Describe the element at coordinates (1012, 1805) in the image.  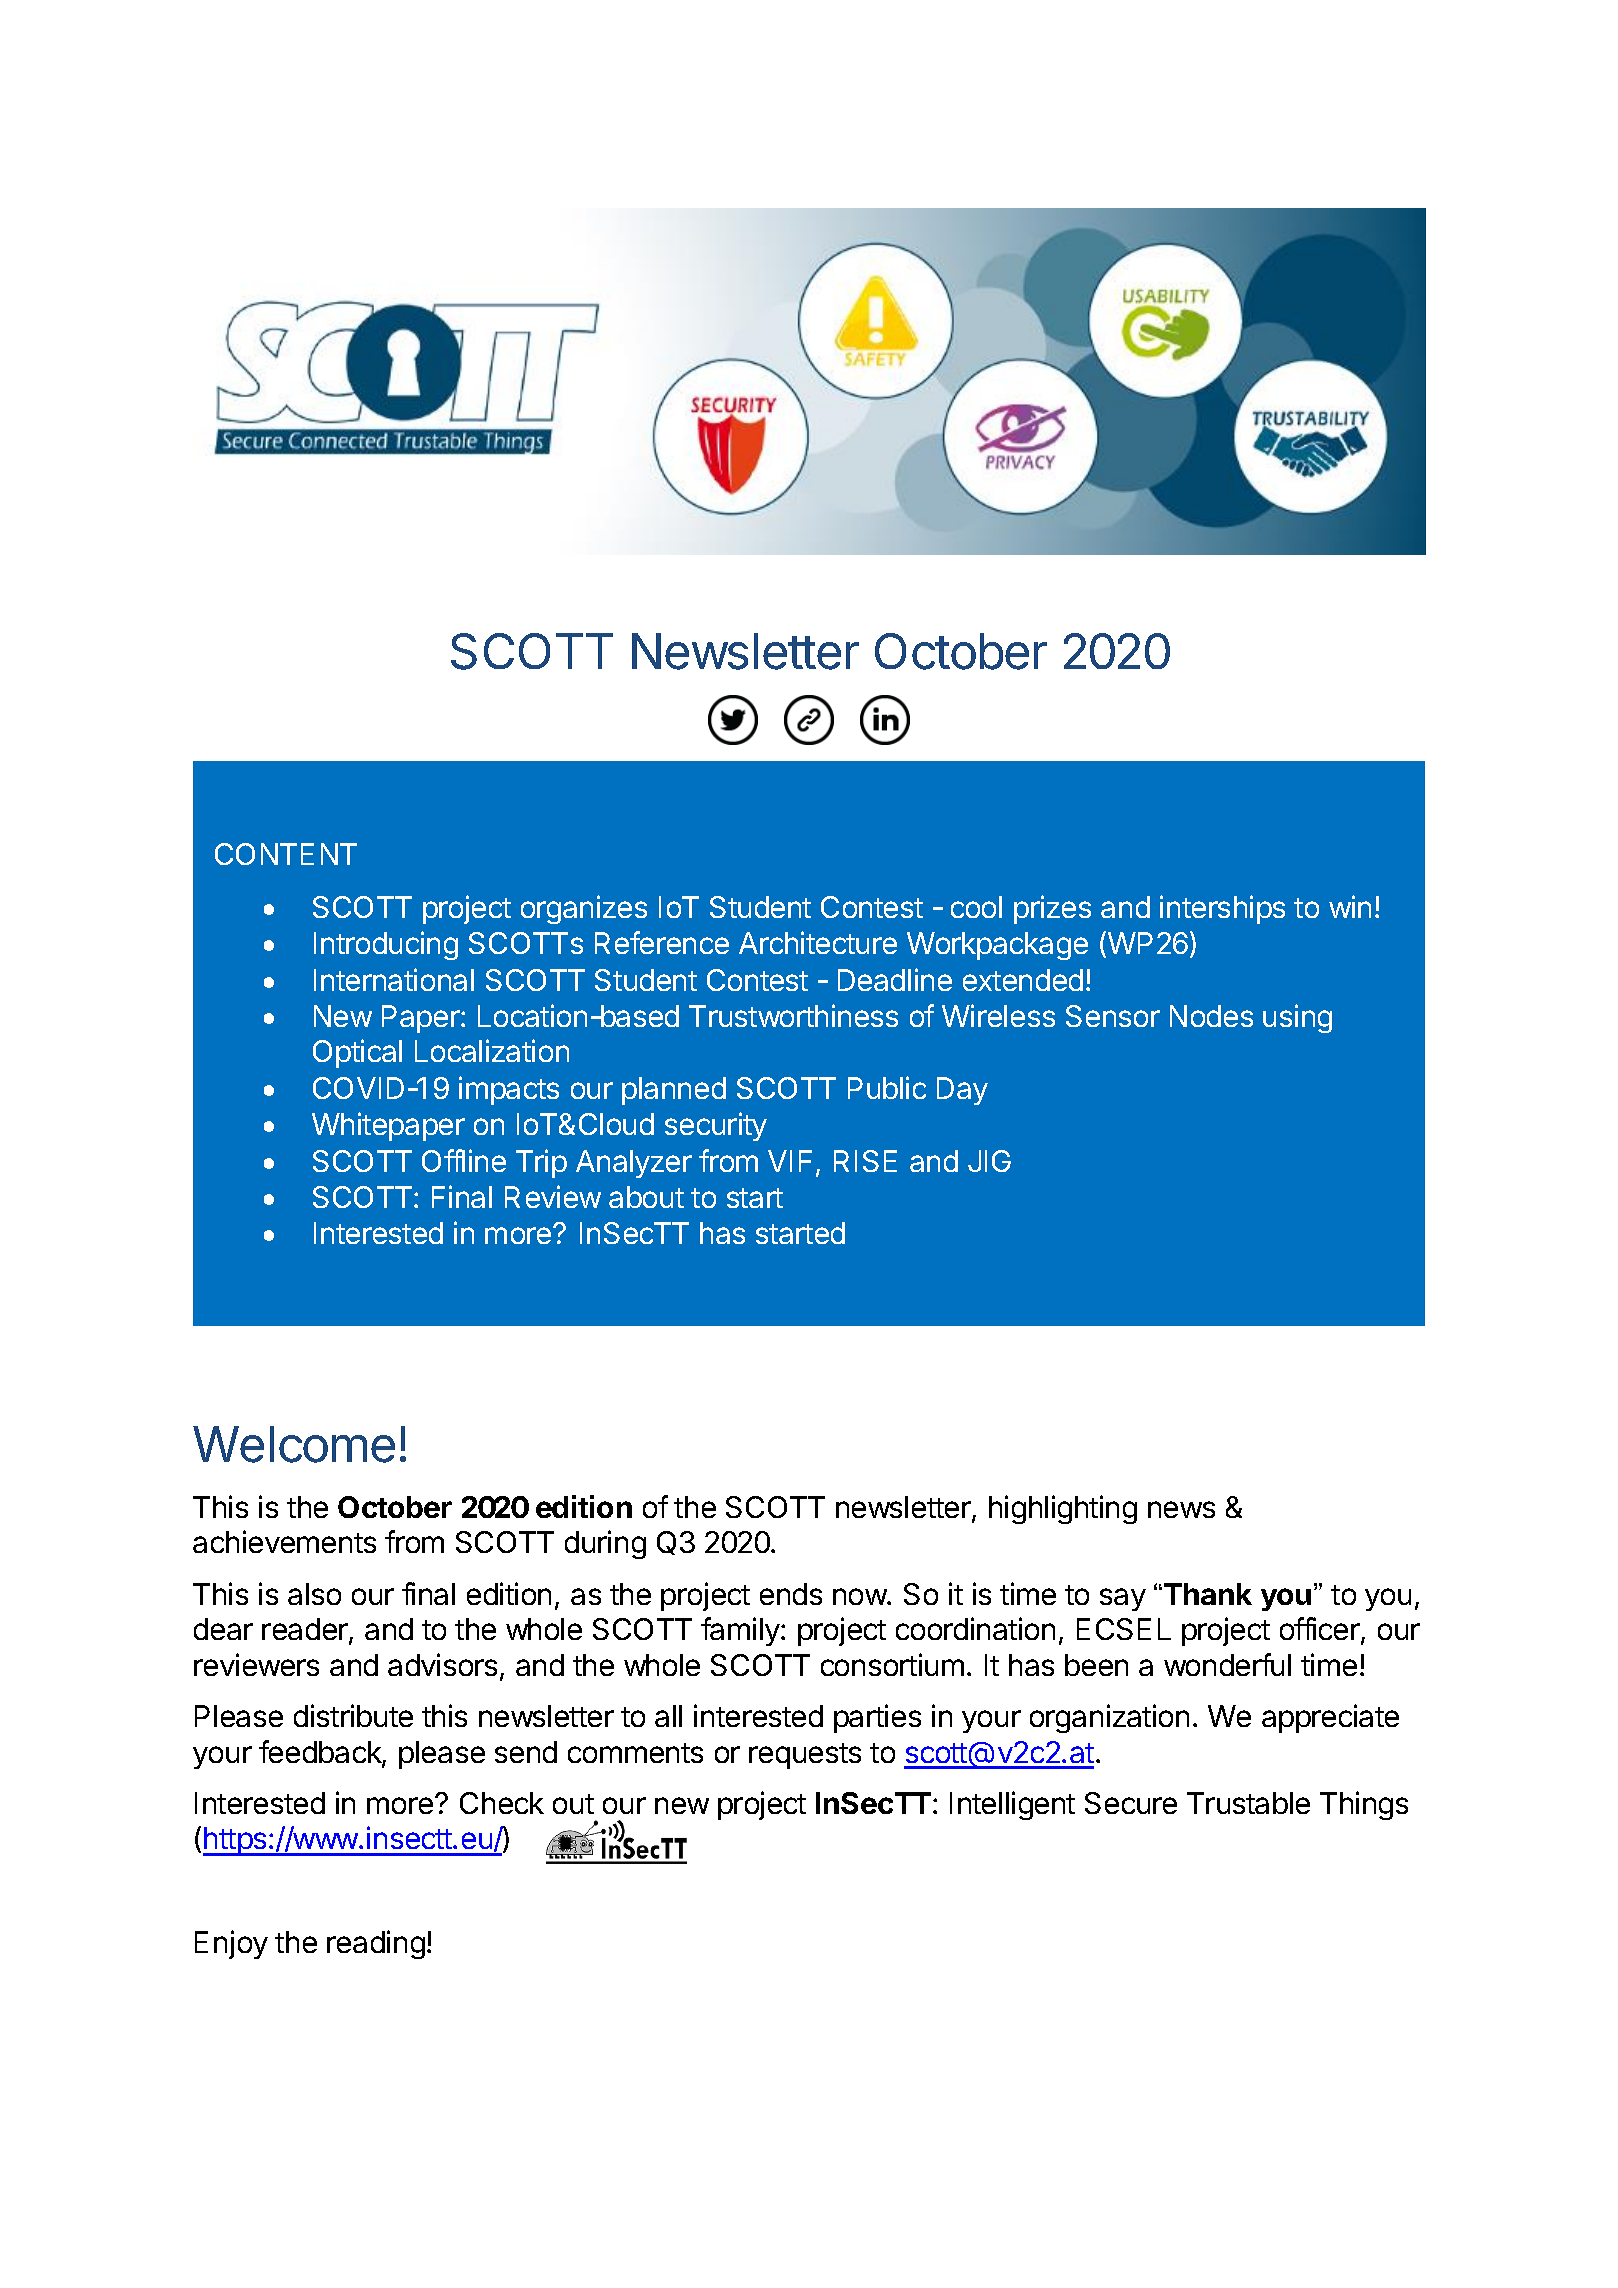
I see `Intelligent` at that location.
